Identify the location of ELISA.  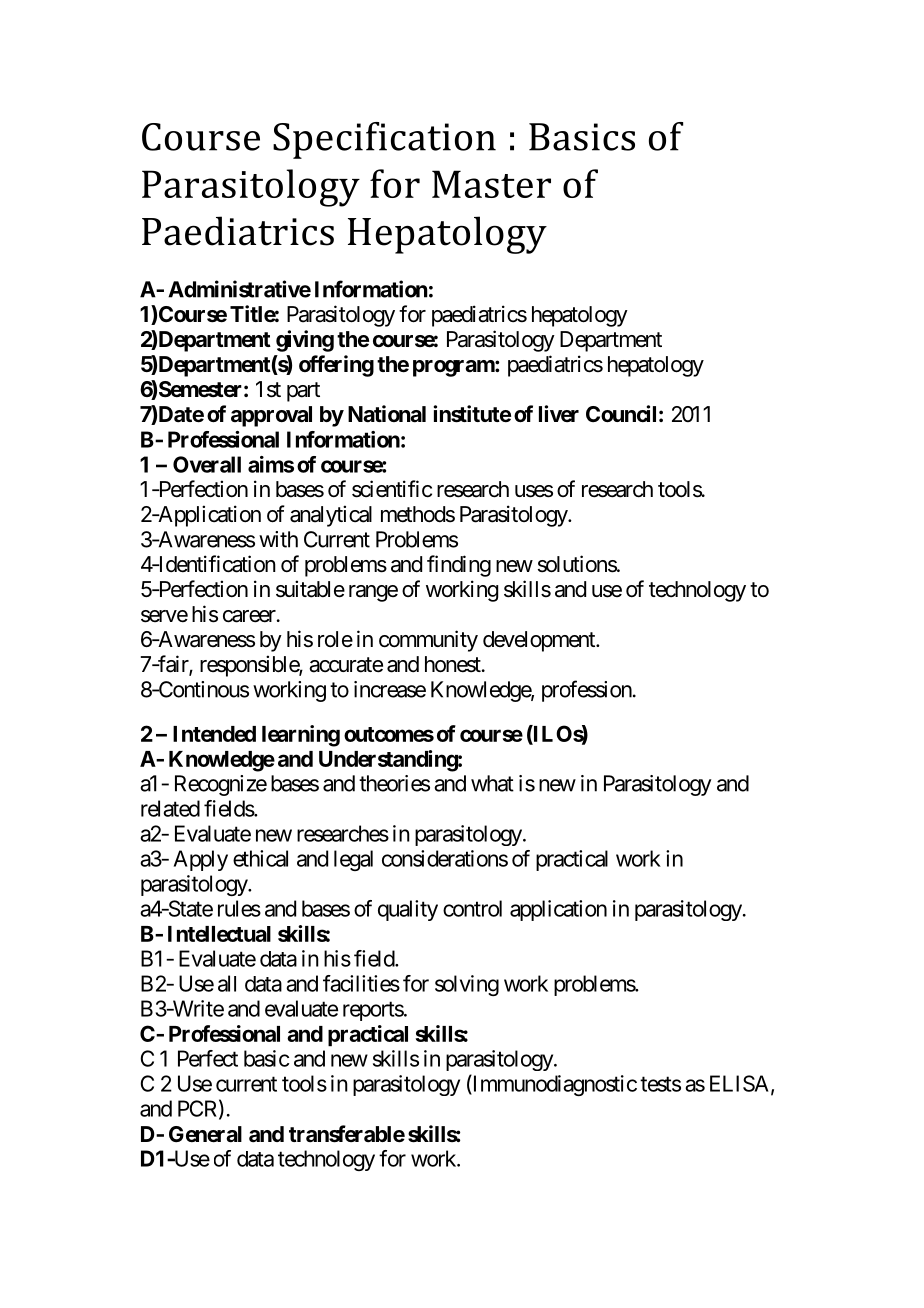
(741, 1084).
